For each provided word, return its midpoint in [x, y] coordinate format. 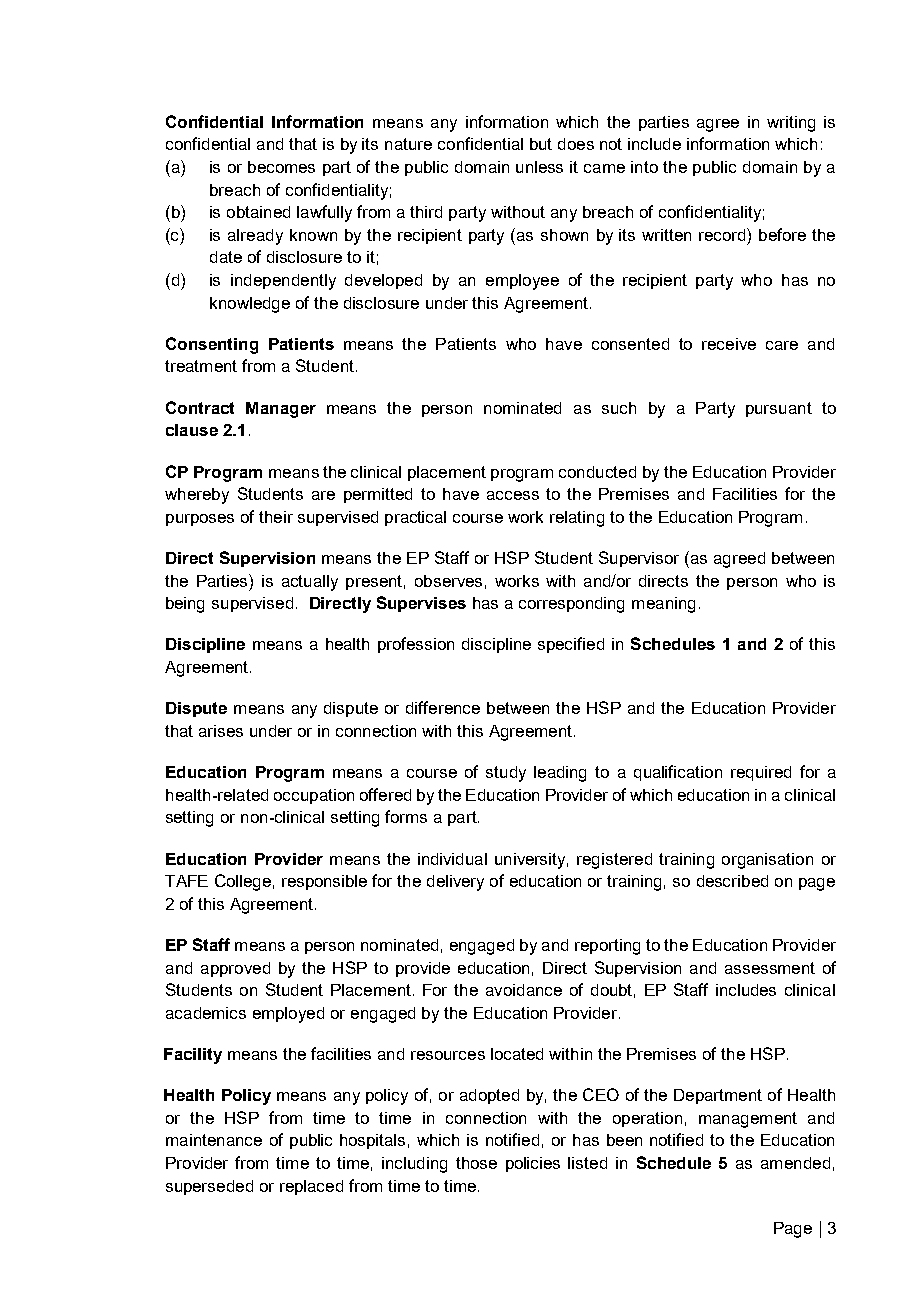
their [276, 517]
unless [539, 167]
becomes [281, 167]
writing [791, 124]
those [476, 1163]
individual [452, 859]
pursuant [779, 409]
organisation [767, 861]
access [513, 495]
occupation [314, 796]
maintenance [214, 1140]
